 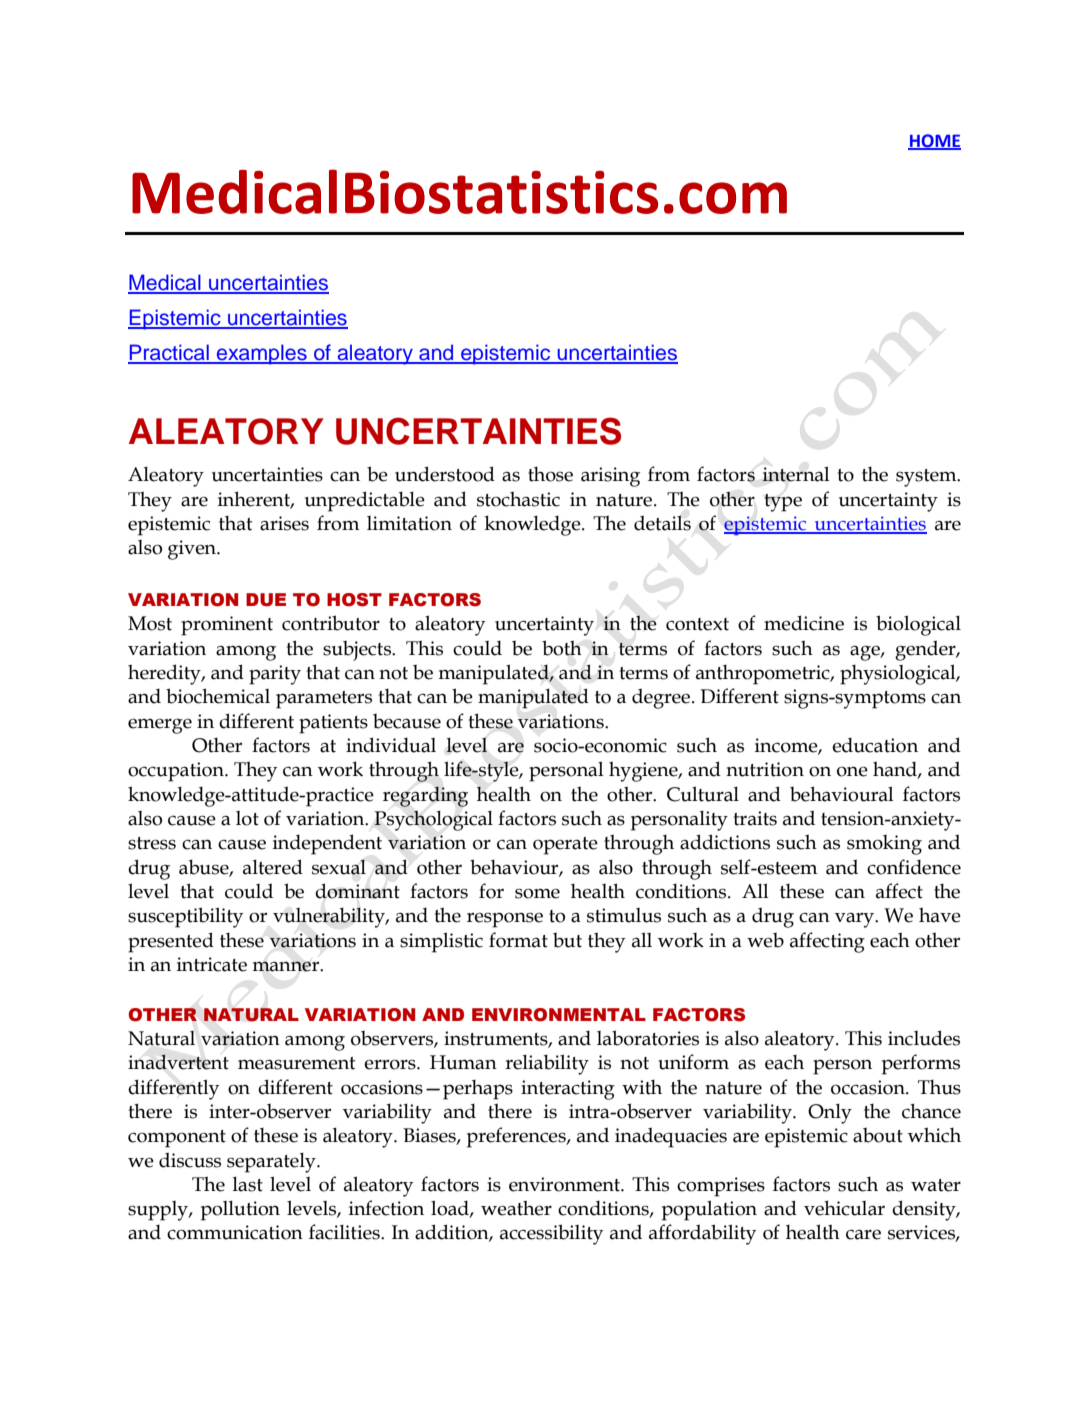 I want to click on those, so click(x=550, y=474).
